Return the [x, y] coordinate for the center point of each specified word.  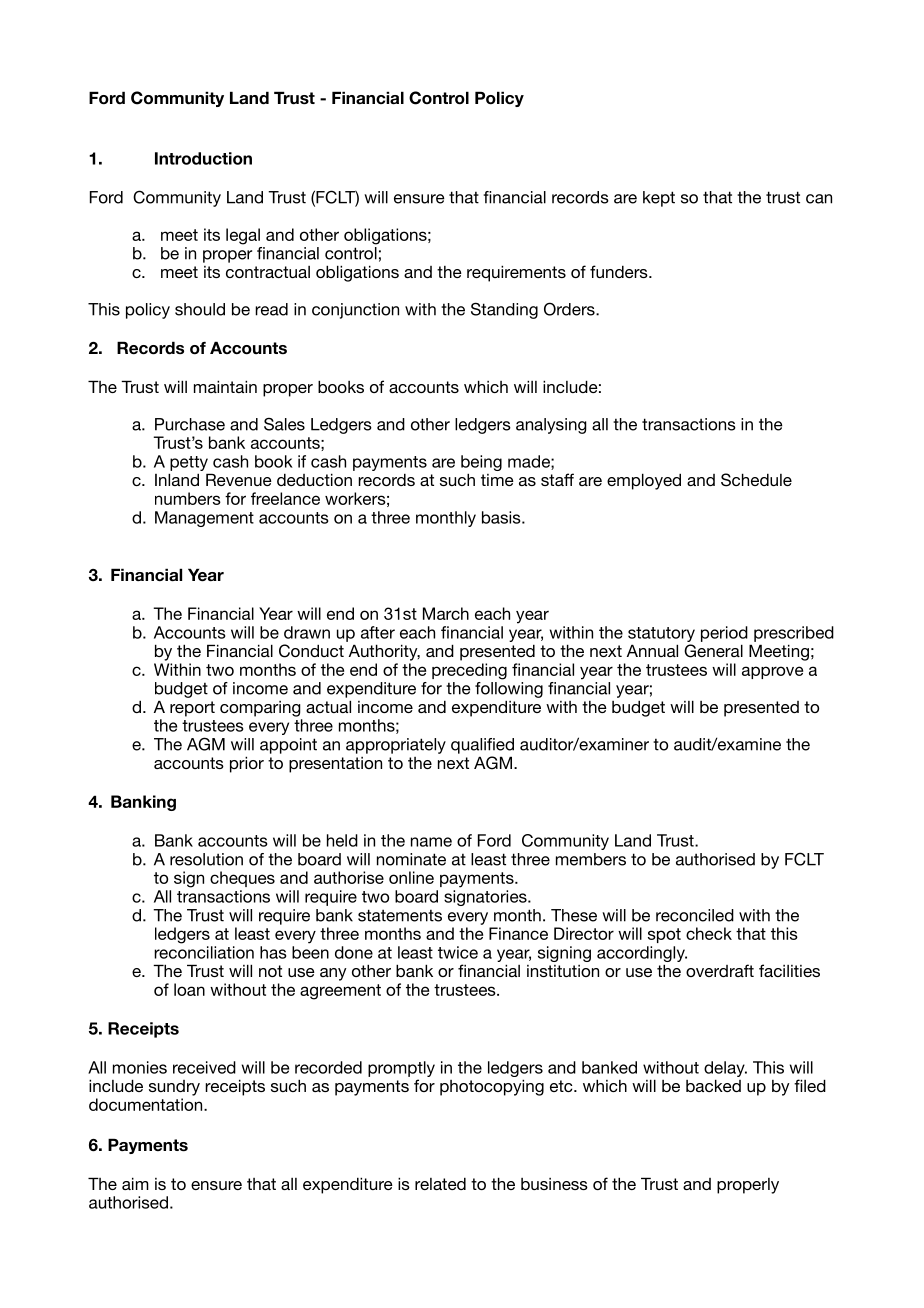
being [481, 464]
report [192, 709]
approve [772, 672]
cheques [242, 879]
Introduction [203, 158]
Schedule [756, 480]
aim [135, 1183]
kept [659, 199]
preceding [469, 671]
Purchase [190, 424]
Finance [518, 933]
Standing [504, 310]
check [709, 933]
